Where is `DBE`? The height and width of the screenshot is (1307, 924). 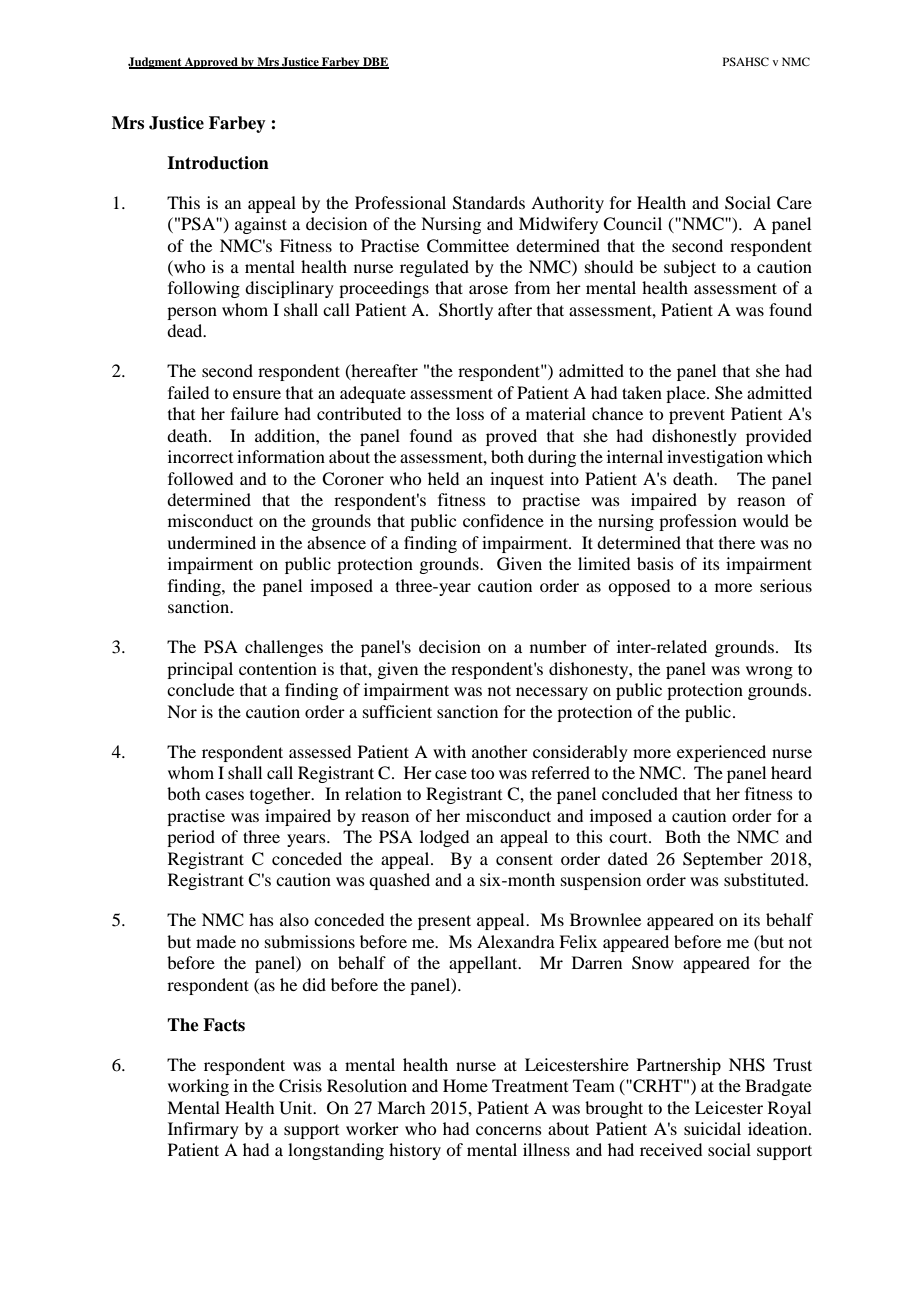
DBE is located at coordinates (375, 63).
